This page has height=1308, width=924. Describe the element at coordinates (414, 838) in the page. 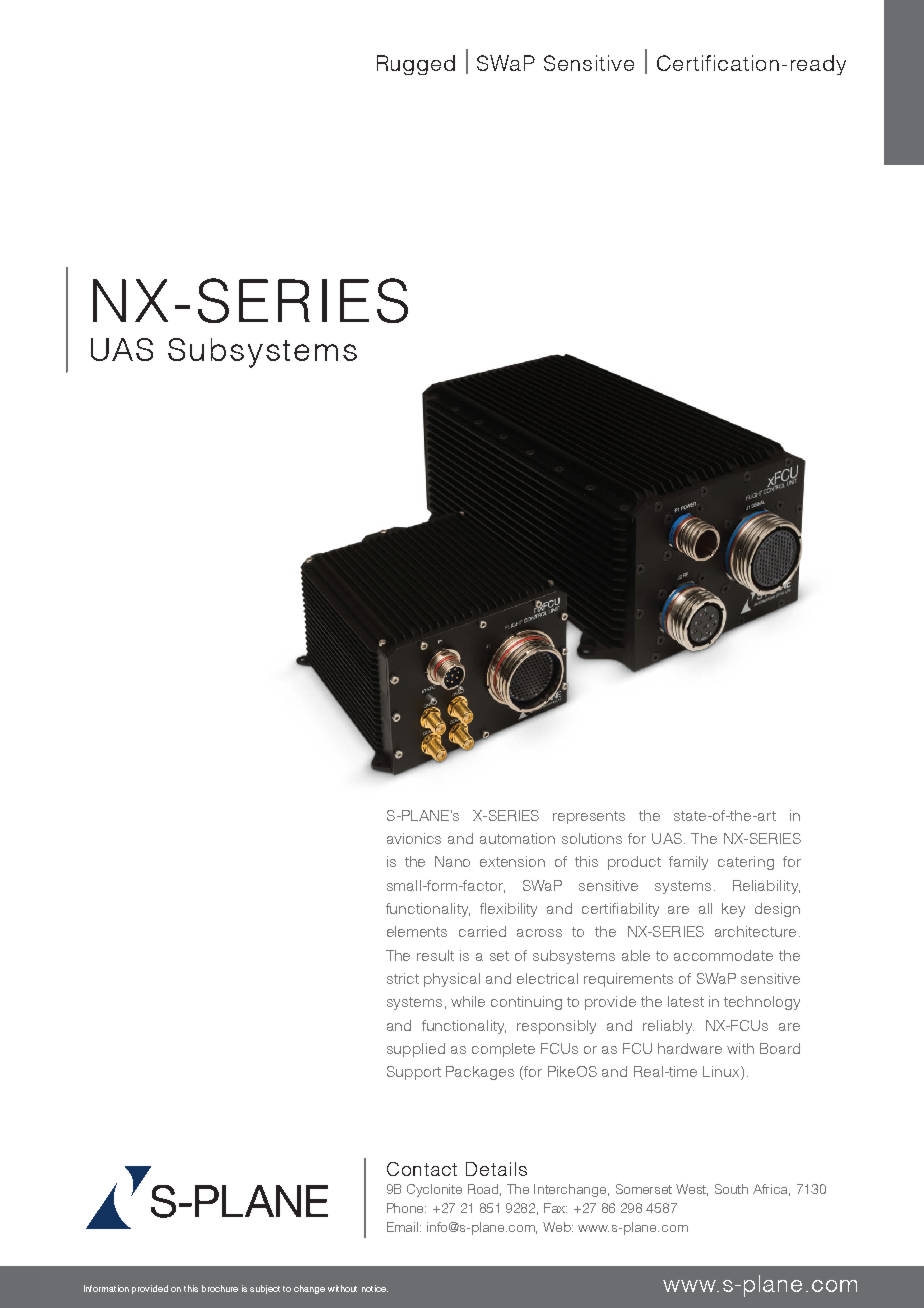

I see `avionics` at that location.
